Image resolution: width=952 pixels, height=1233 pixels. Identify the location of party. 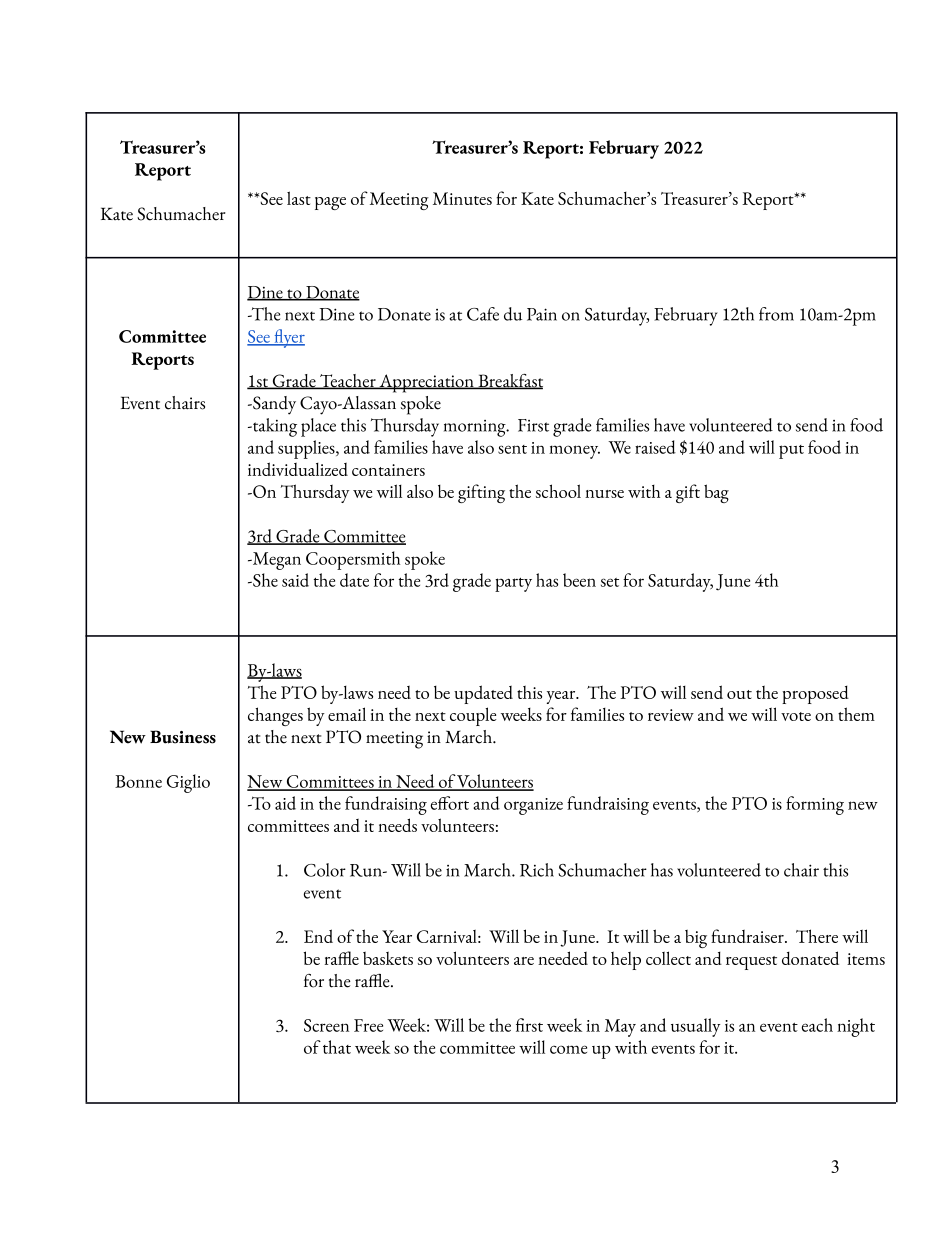
(513, 585).
